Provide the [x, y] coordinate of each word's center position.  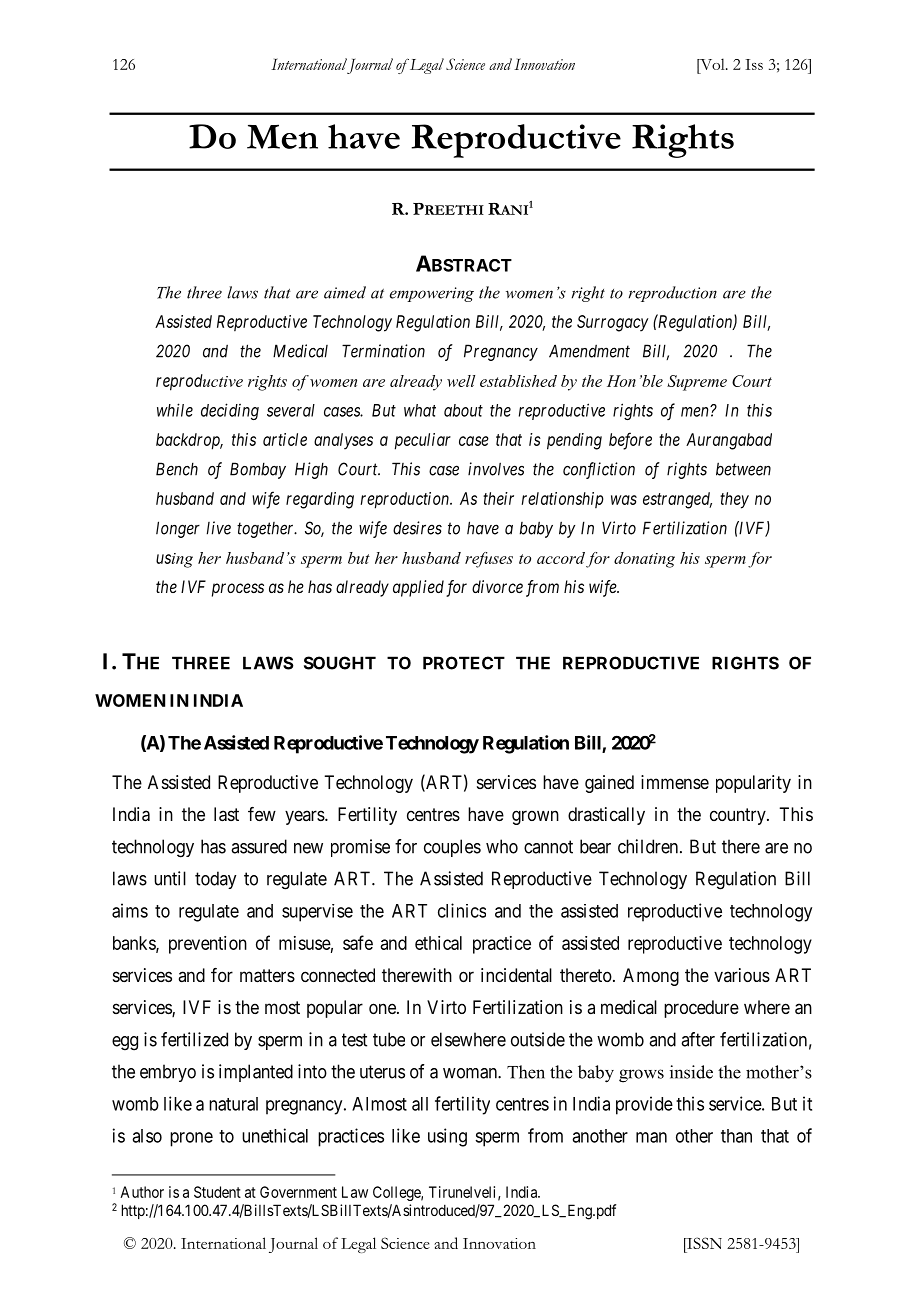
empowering [432, 294]
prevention [208, 945]
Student [217, 1192]
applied [418, 588]
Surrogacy [613, 323]
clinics [462, 910]
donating [644, 560]
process [238, 590]
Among [651, 977]
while [175, 410]
